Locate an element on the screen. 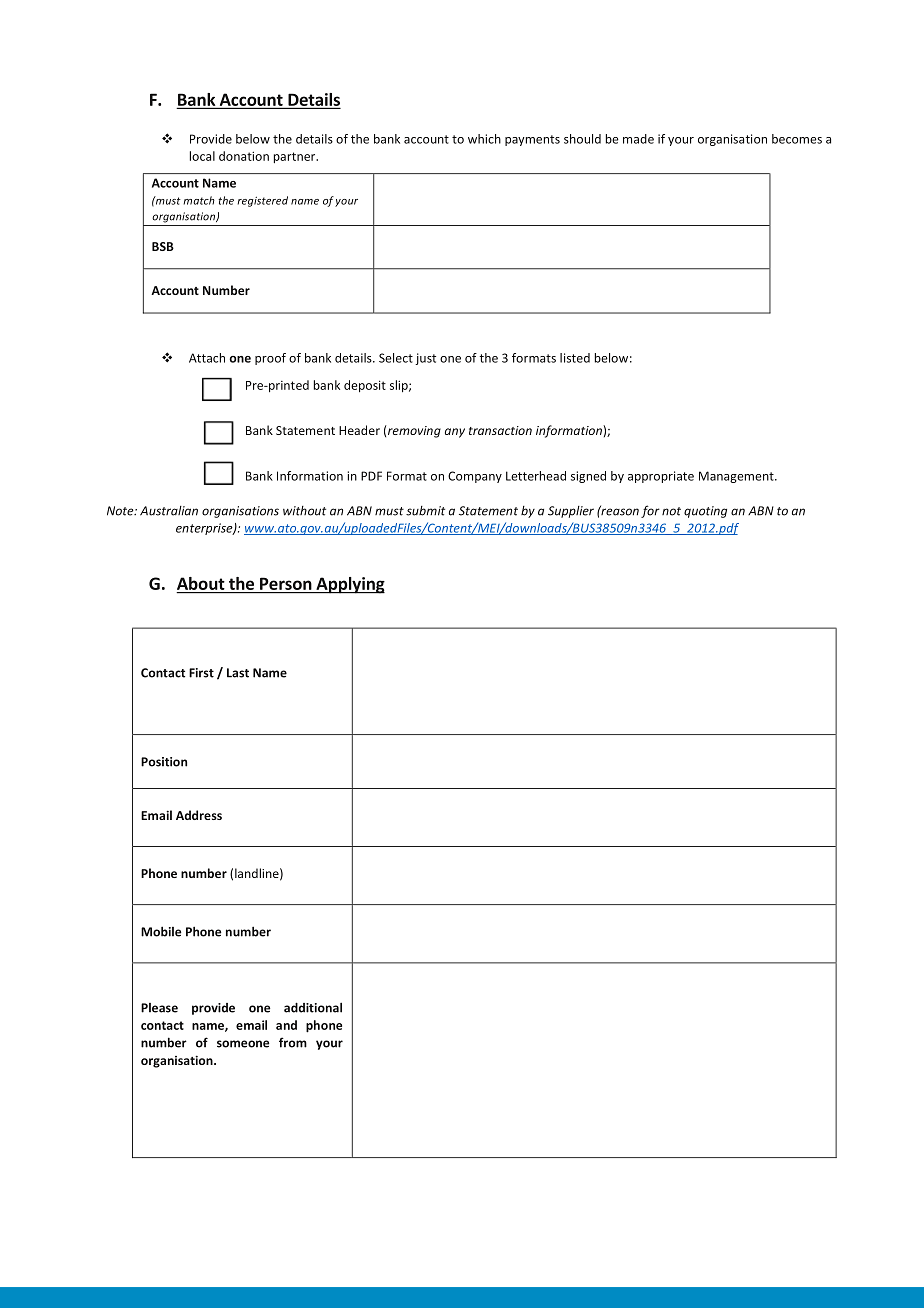 This screenshot has width=924, height=1308. which is located at coordinates (484, 139).
